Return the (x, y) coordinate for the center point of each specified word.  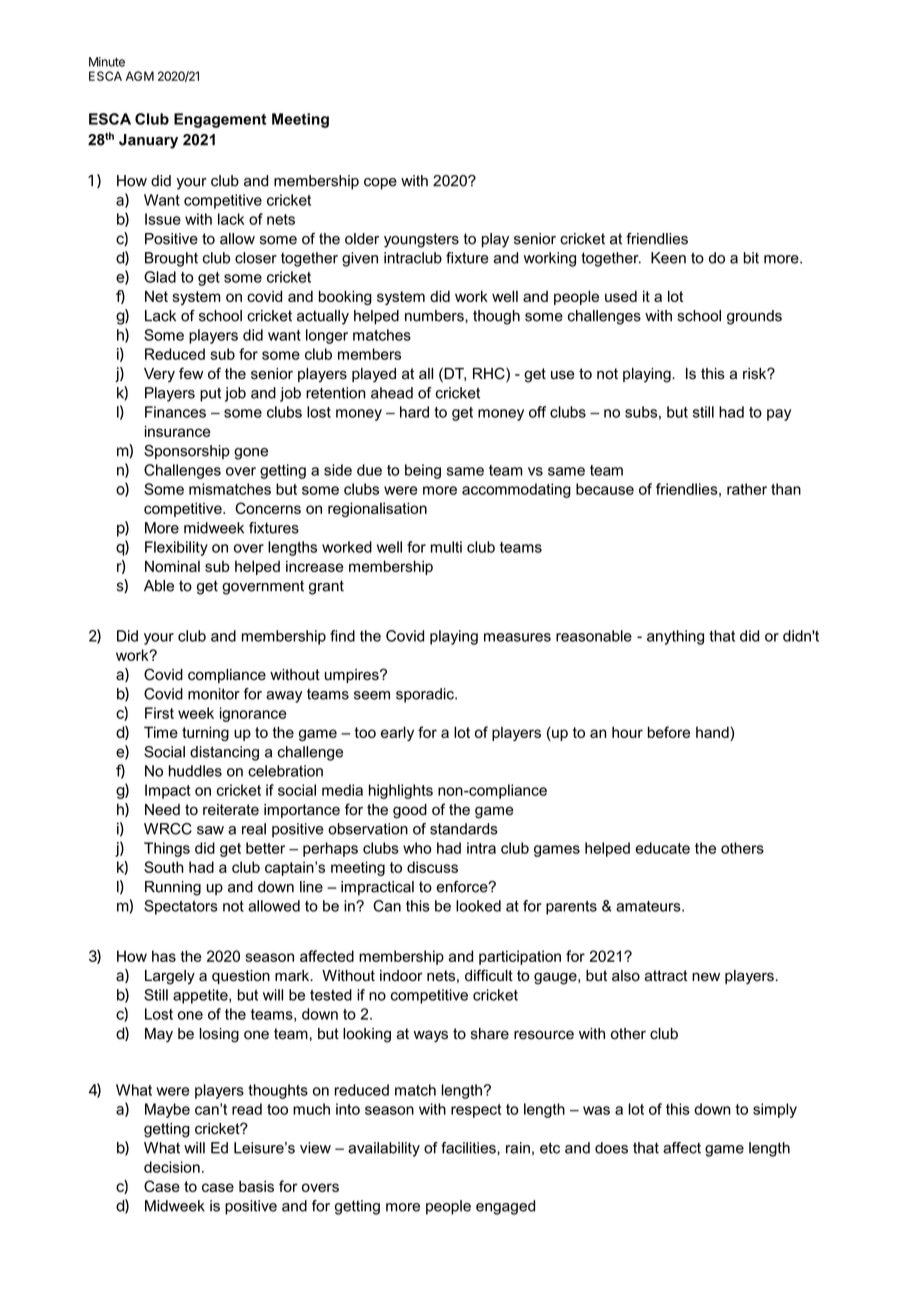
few (191, 373)
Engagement (220, 120)
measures (517, 637)
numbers (435, 316)
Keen (668, 258)
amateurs (649, 906)
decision (172, 1167)
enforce (463, 887)
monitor (214, 694)
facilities (469, 1148)
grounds (754, 317)
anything (675, 637)
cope (380, 184)
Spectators (181, 907)
